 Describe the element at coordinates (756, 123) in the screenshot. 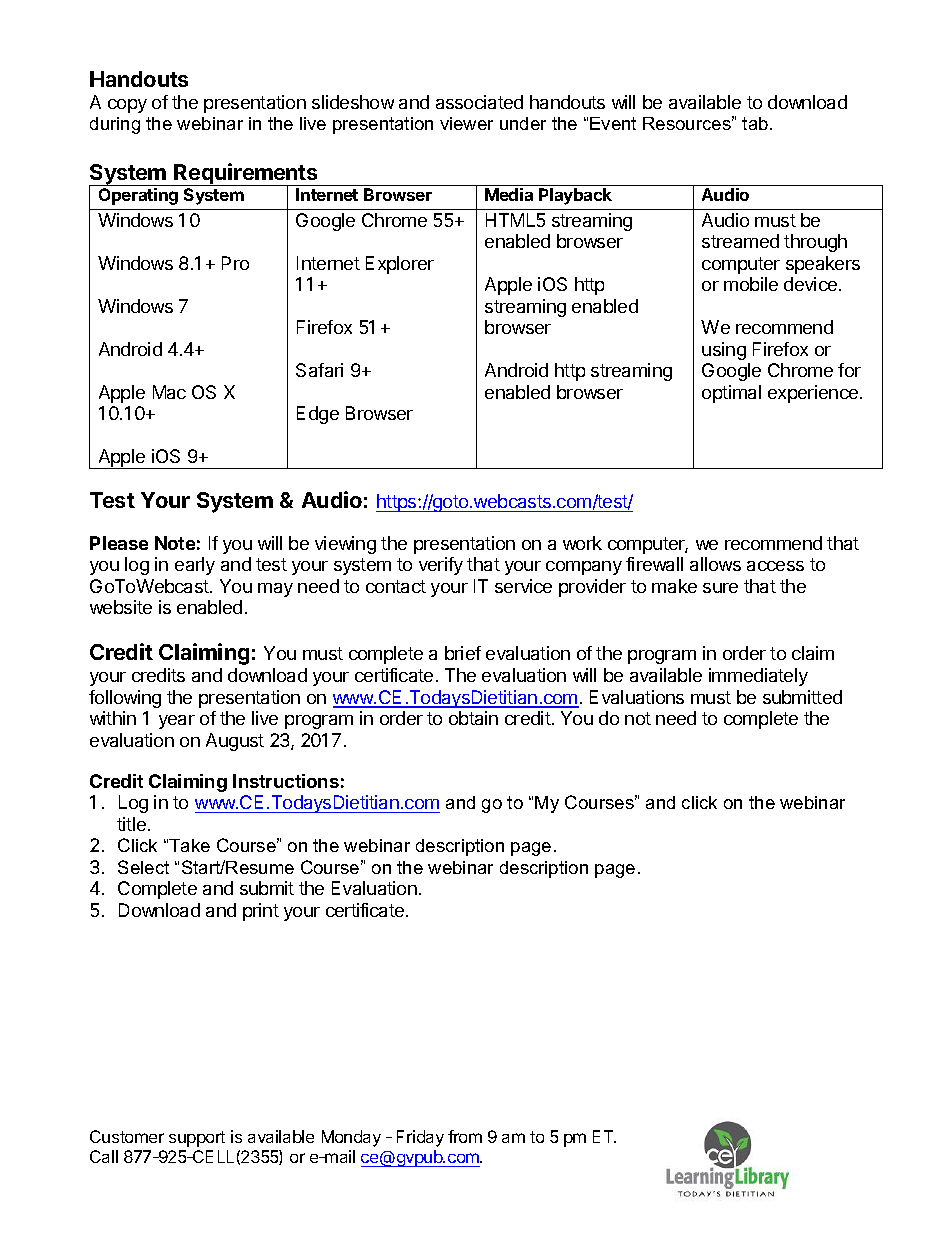

I see `tab` at that location.
